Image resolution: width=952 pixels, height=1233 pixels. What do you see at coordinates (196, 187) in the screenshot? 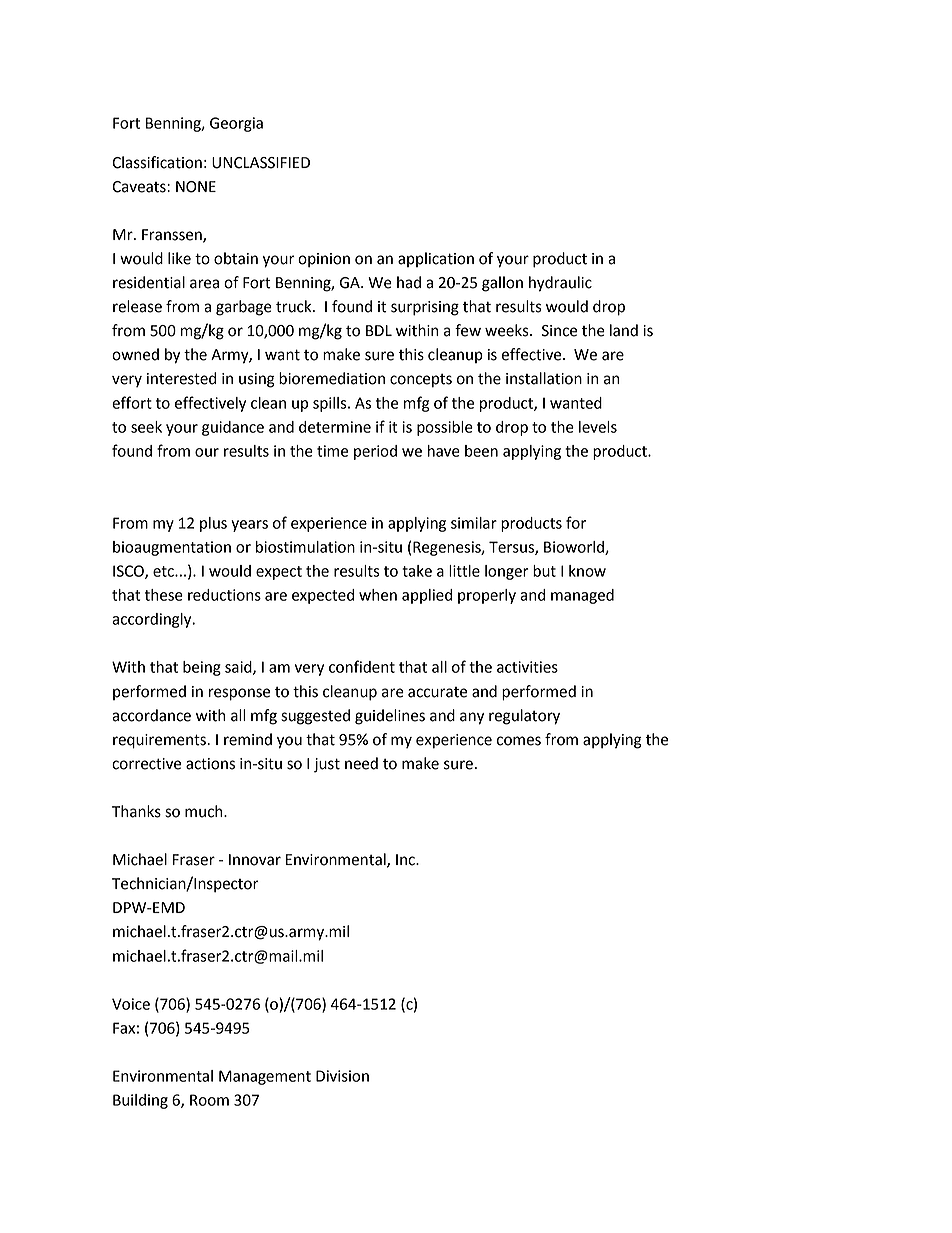
I see `NONE` at bounding box center [196, 187].
